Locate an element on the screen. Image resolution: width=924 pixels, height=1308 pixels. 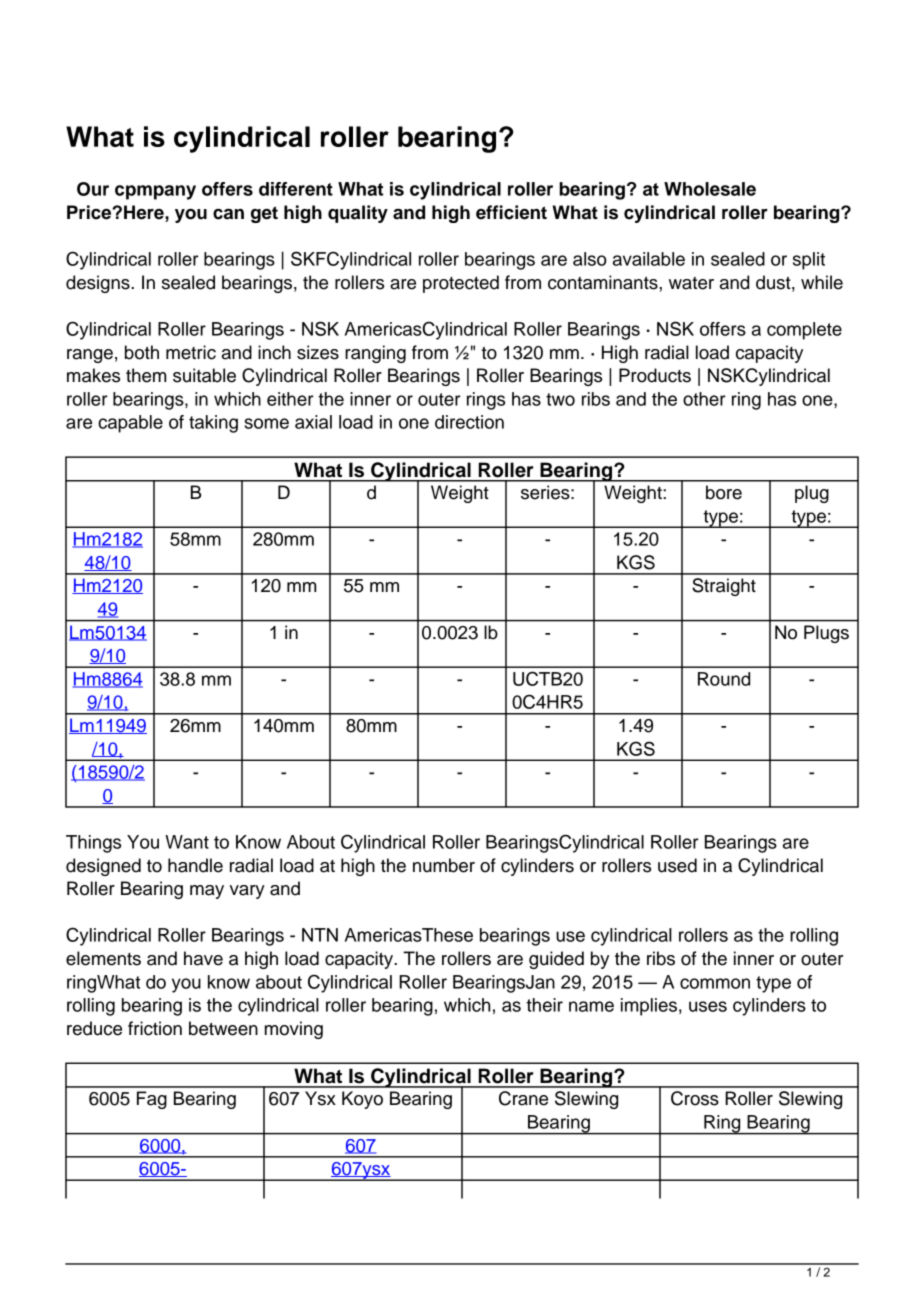
direction is located at coordinates (469, 422).
